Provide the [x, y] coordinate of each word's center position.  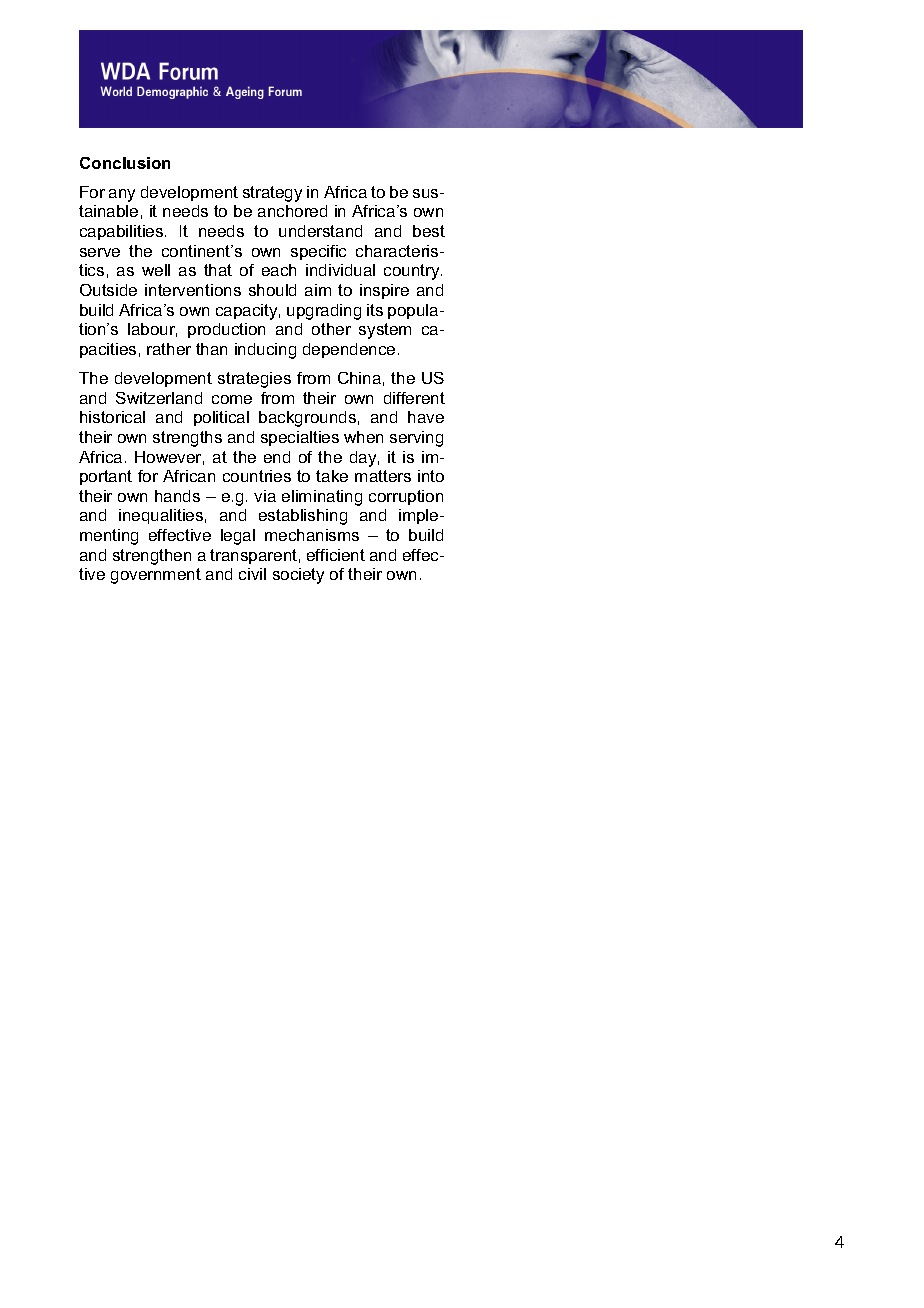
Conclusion [125, 163]
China [359, 378]
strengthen [152, 557]
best [429, 231]
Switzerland [159, 398]
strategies [254, 380]
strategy [272, 194]
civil [252, 574]
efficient [336, 555]
